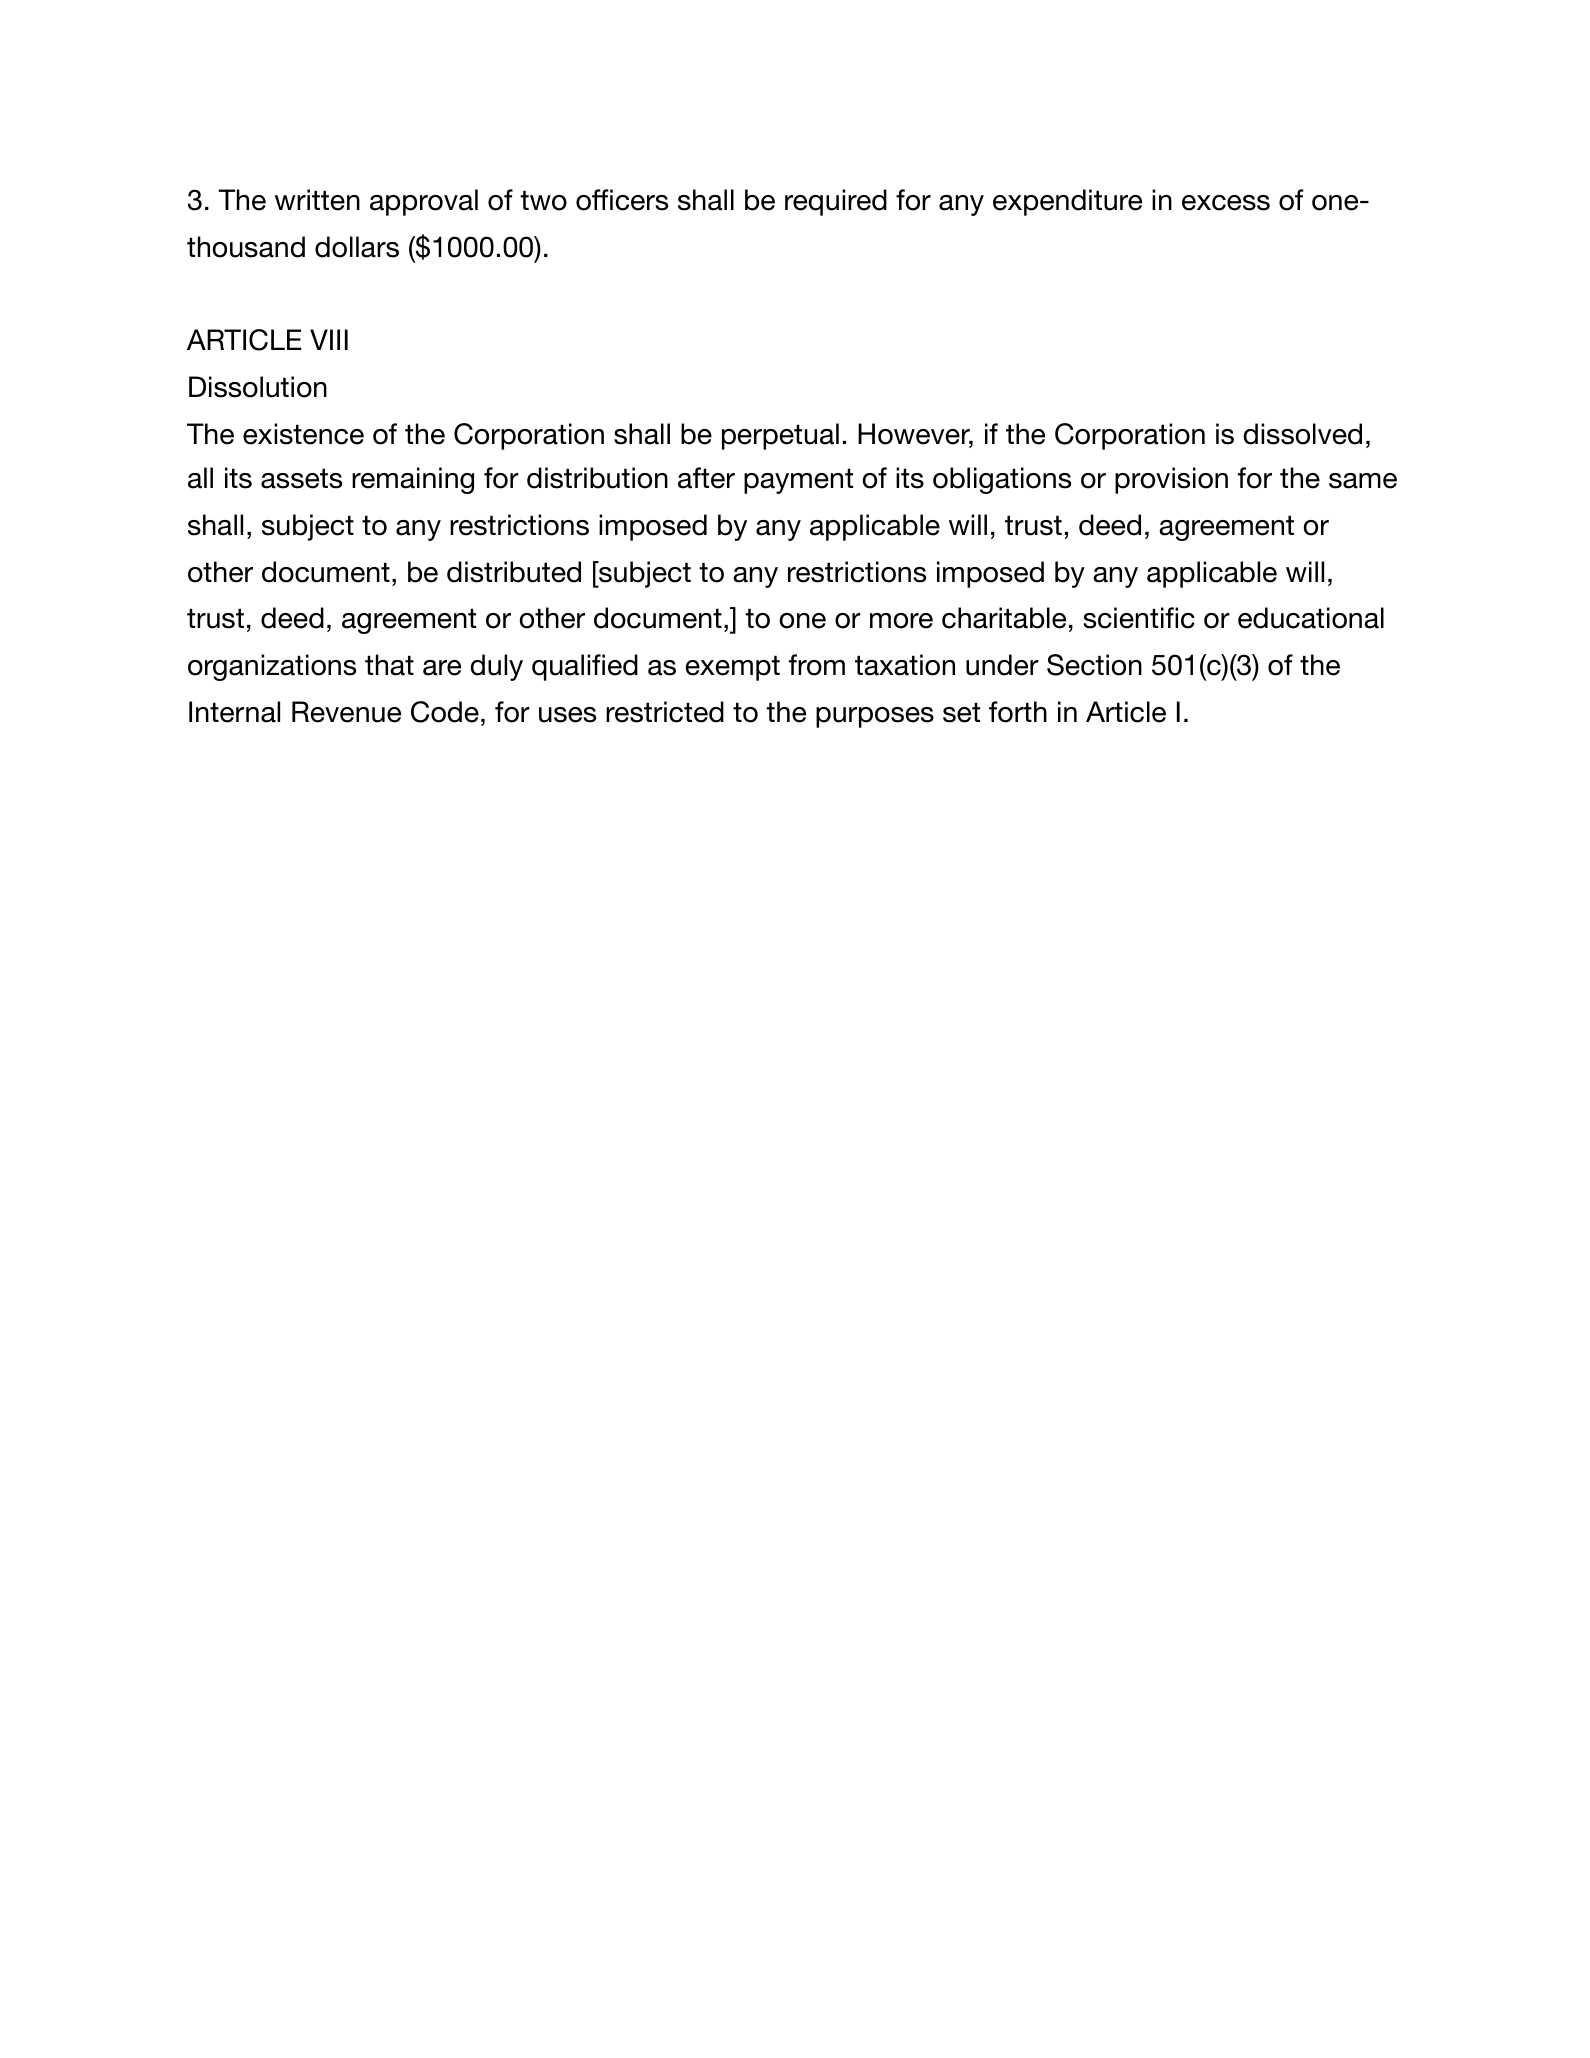 The width and height of the document is (1590, 2058). Describe the element at coordinates (329, 339) in the document. I see `VIII` at that location.
